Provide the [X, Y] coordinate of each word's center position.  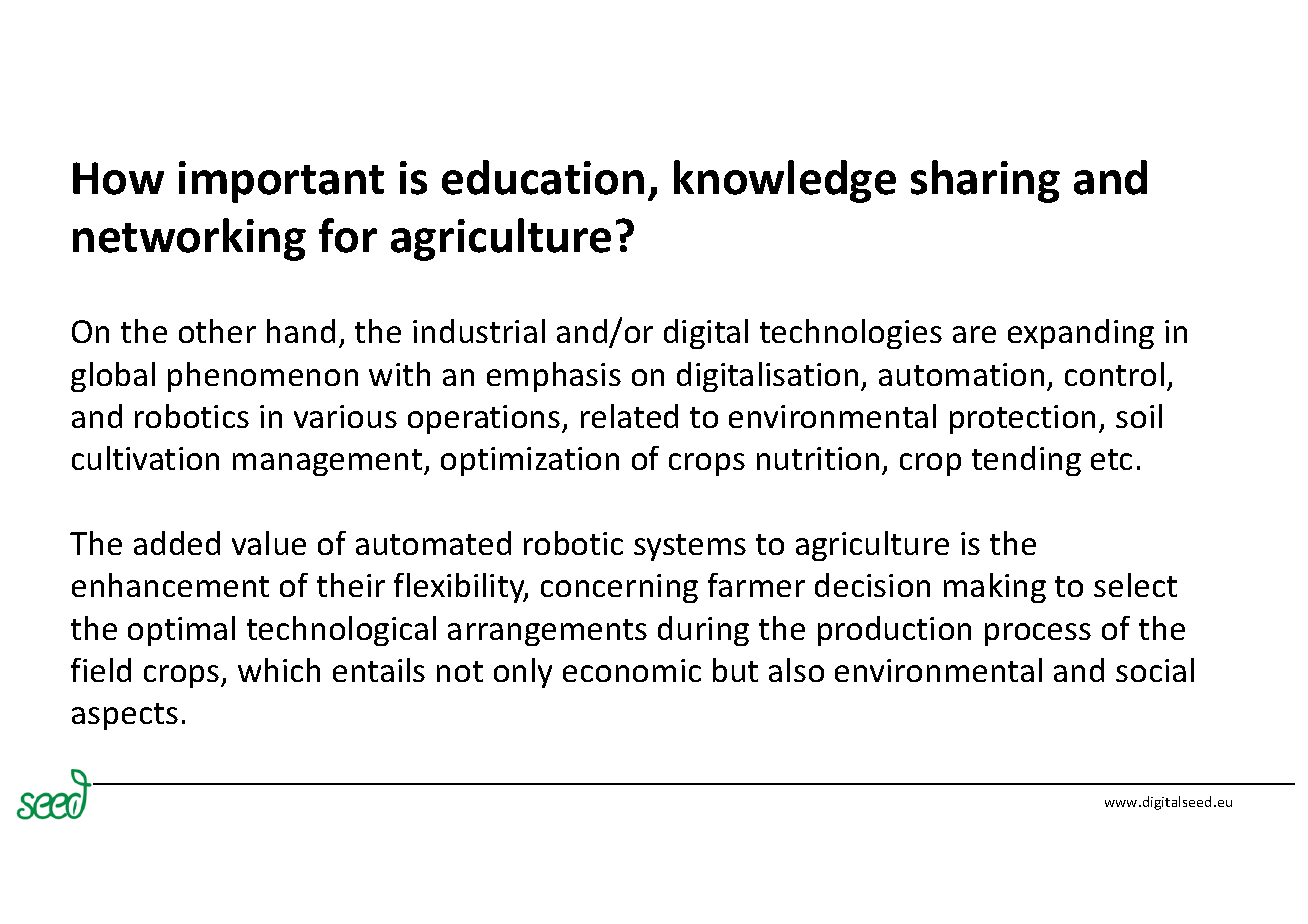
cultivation [145, 458]
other [217, 331]
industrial [479, 331]
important [281, 182]
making [995, 588]
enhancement [170, 585]
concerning [619, 588]
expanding [1081, 334]
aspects [125, 716]
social [1155, 670]
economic [632, 670]
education [543, 177]
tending [1026, 461]
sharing [985, 181]
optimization [530, 461]
